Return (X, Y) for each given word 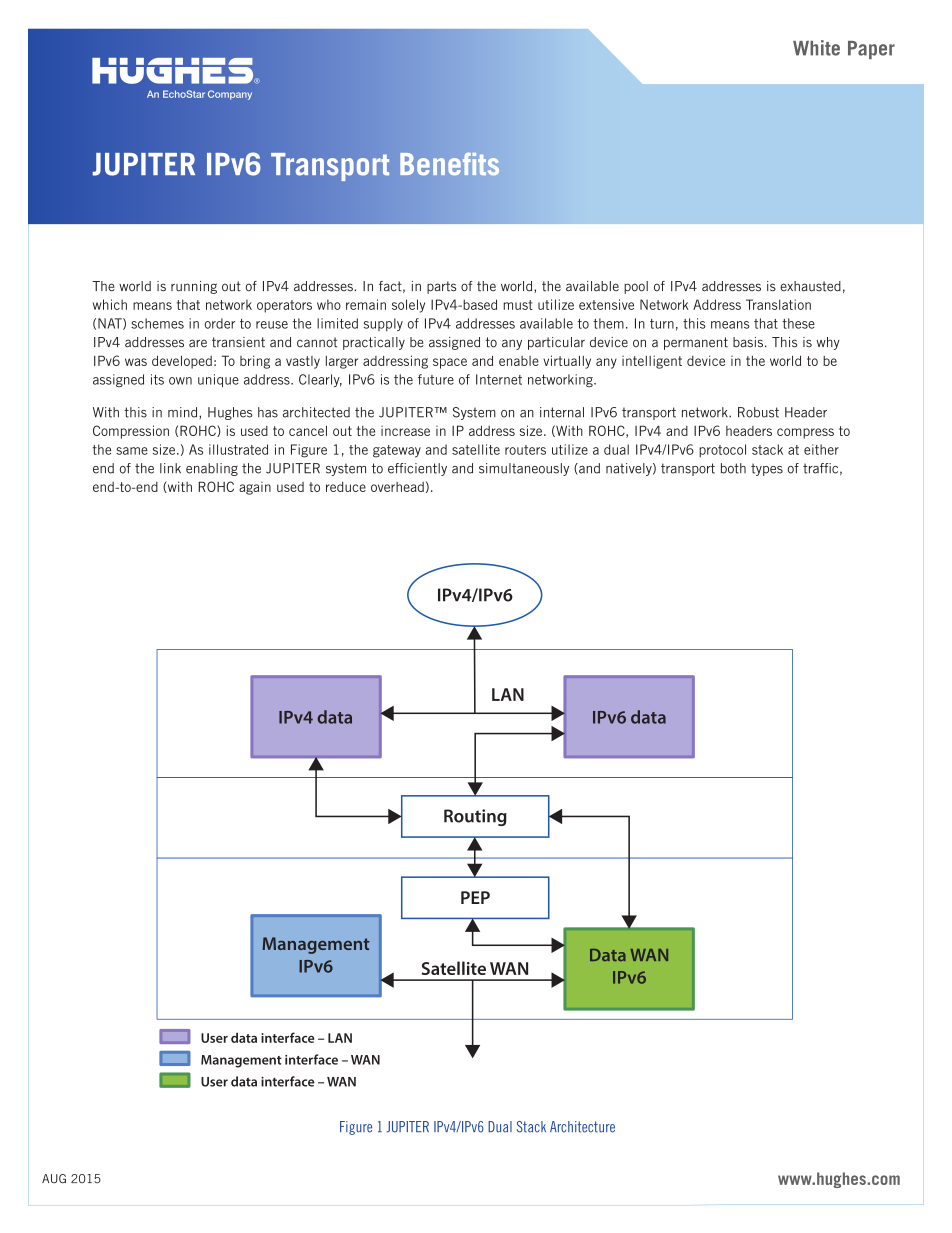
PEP (475, 897)
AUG (54, 1179)
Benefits (449, 164)
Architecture (582, 1127)
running (194, 287)
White (816, 48)
